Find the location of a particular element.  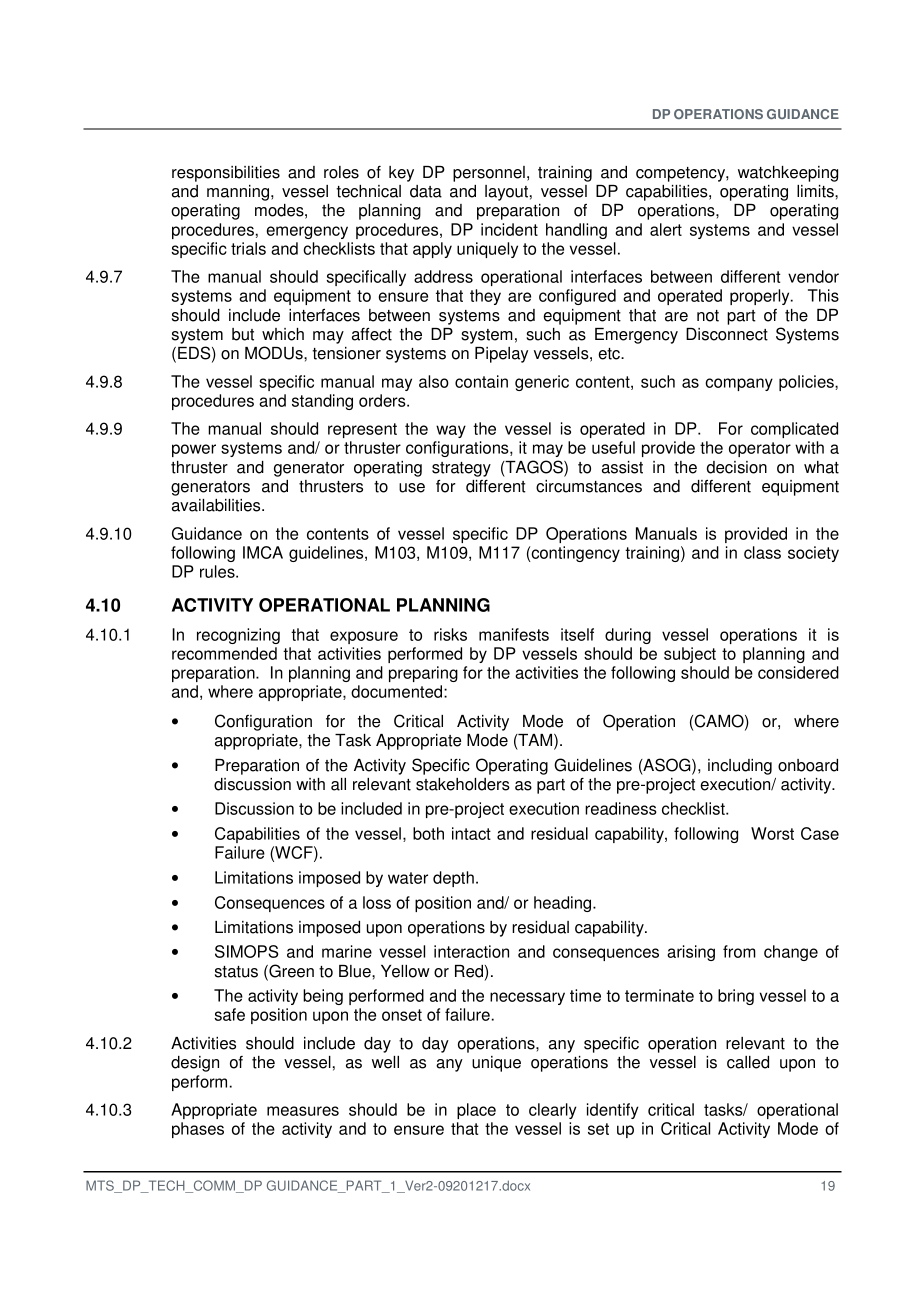

recognizing is located at coordinates (238, 636).
